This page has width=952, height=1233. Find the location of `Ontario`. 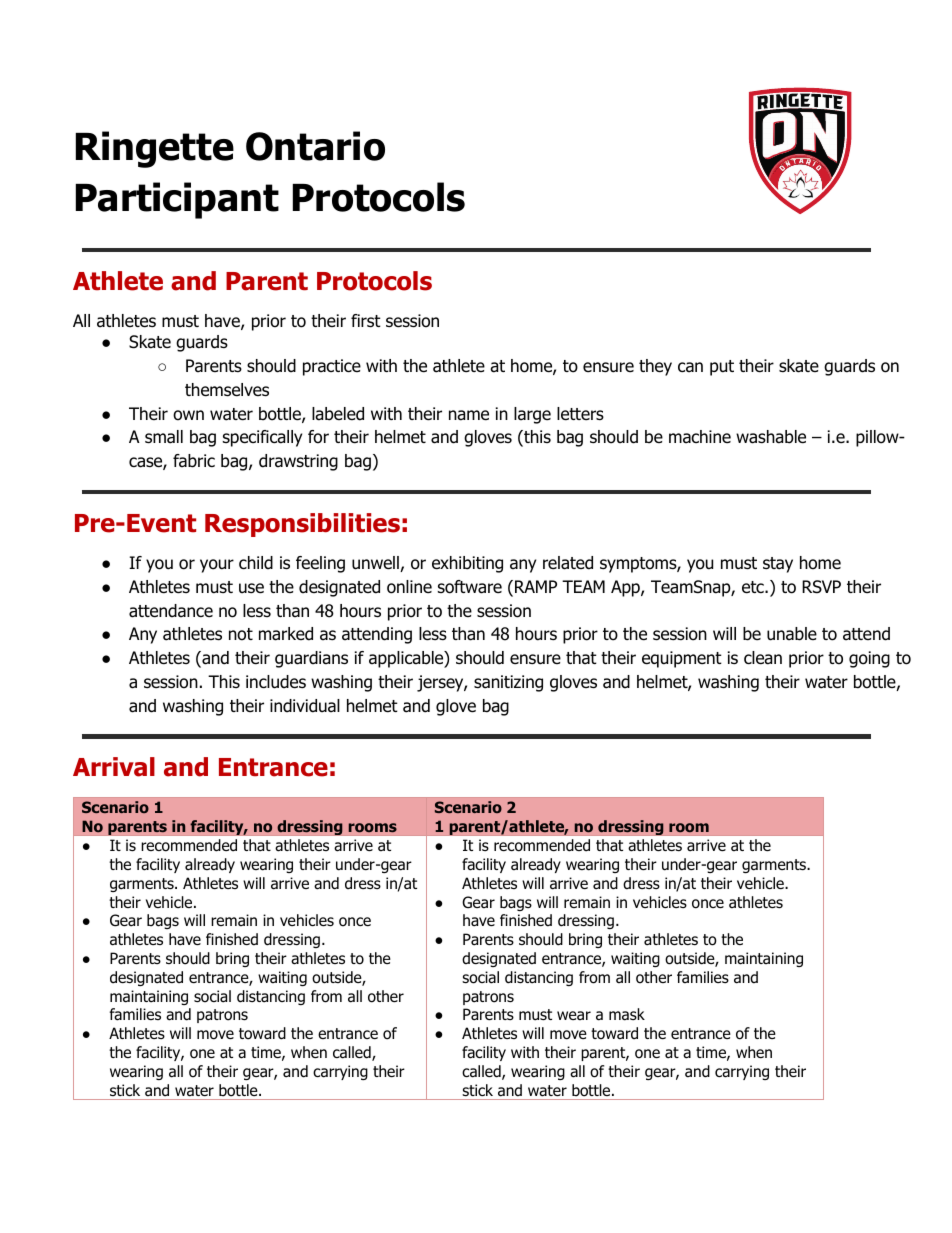

Ontario is located at coordinates (315, 146).
